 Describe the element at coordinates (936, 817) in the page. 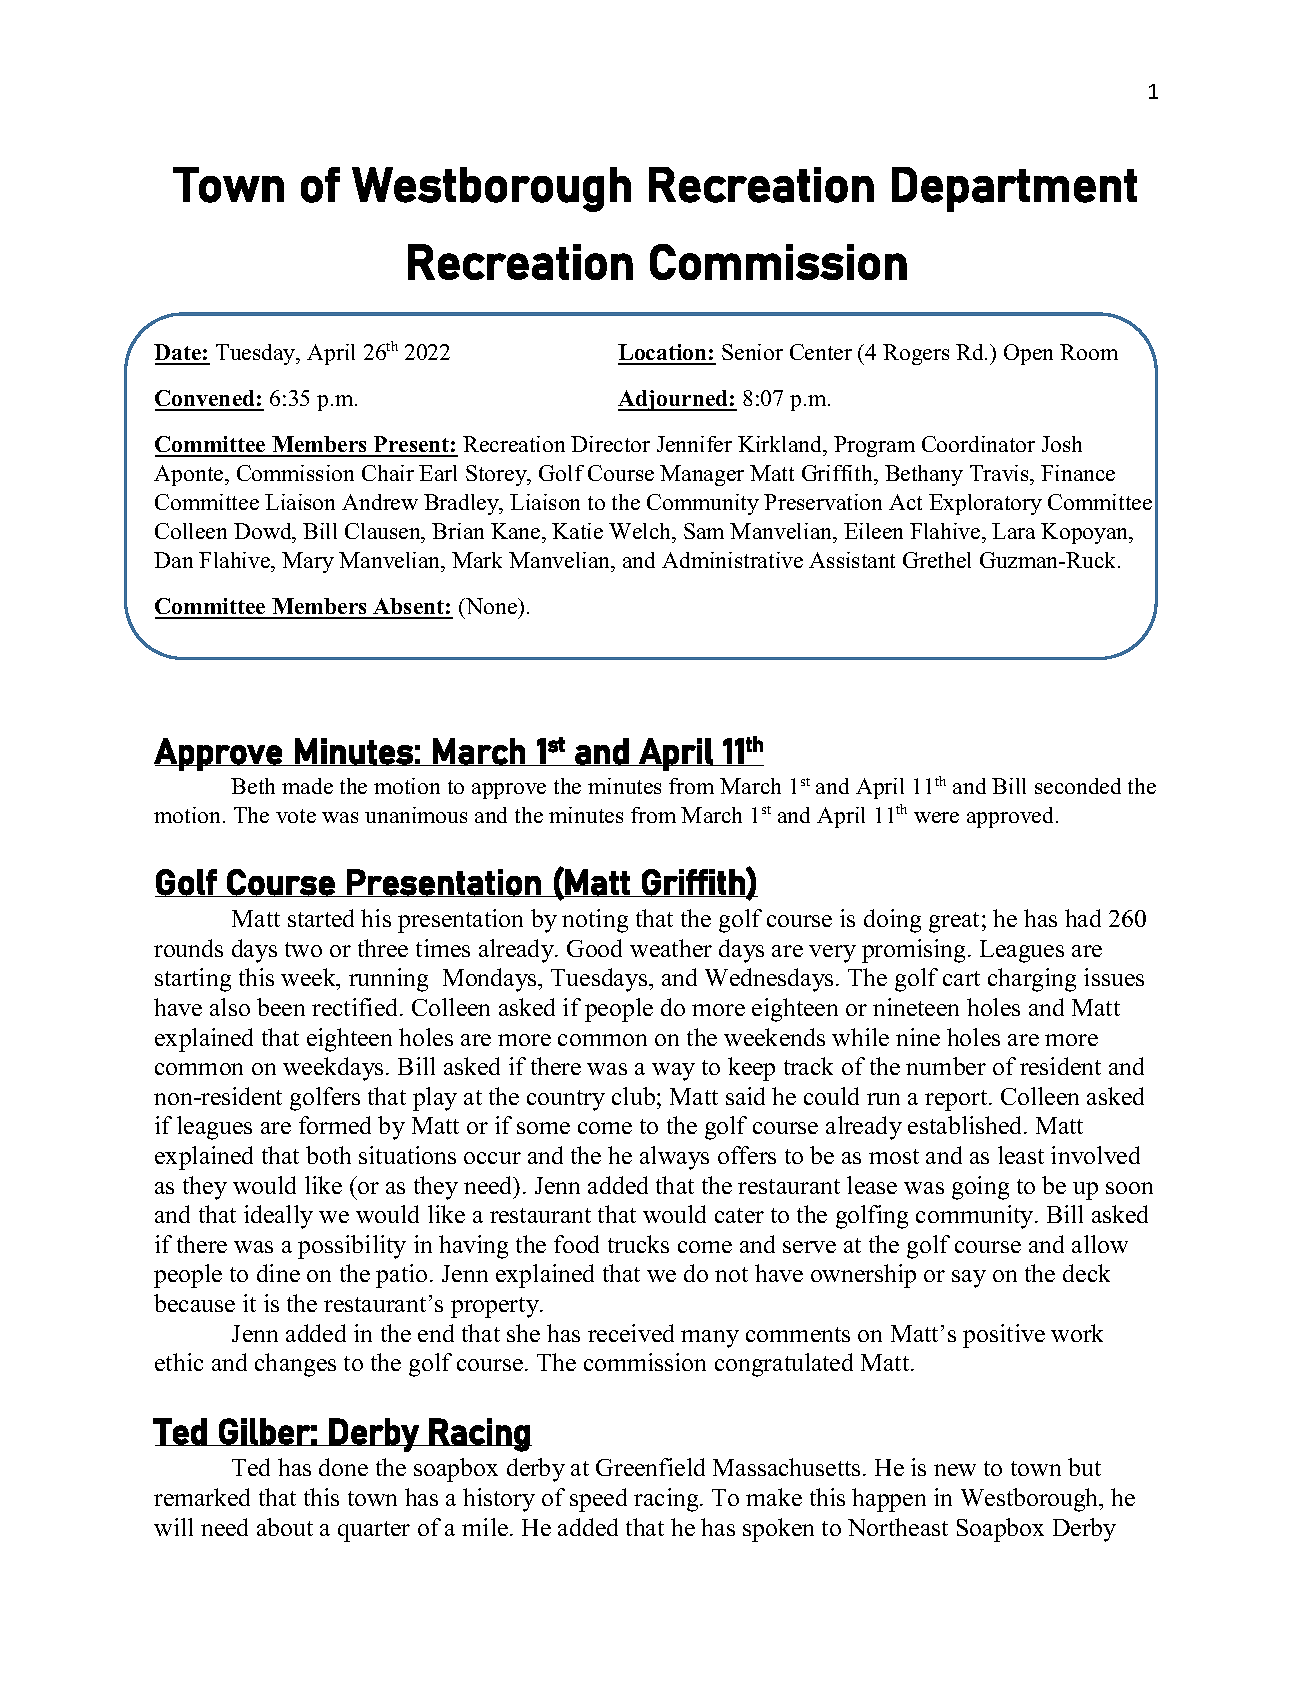

I see `were` at that location.
